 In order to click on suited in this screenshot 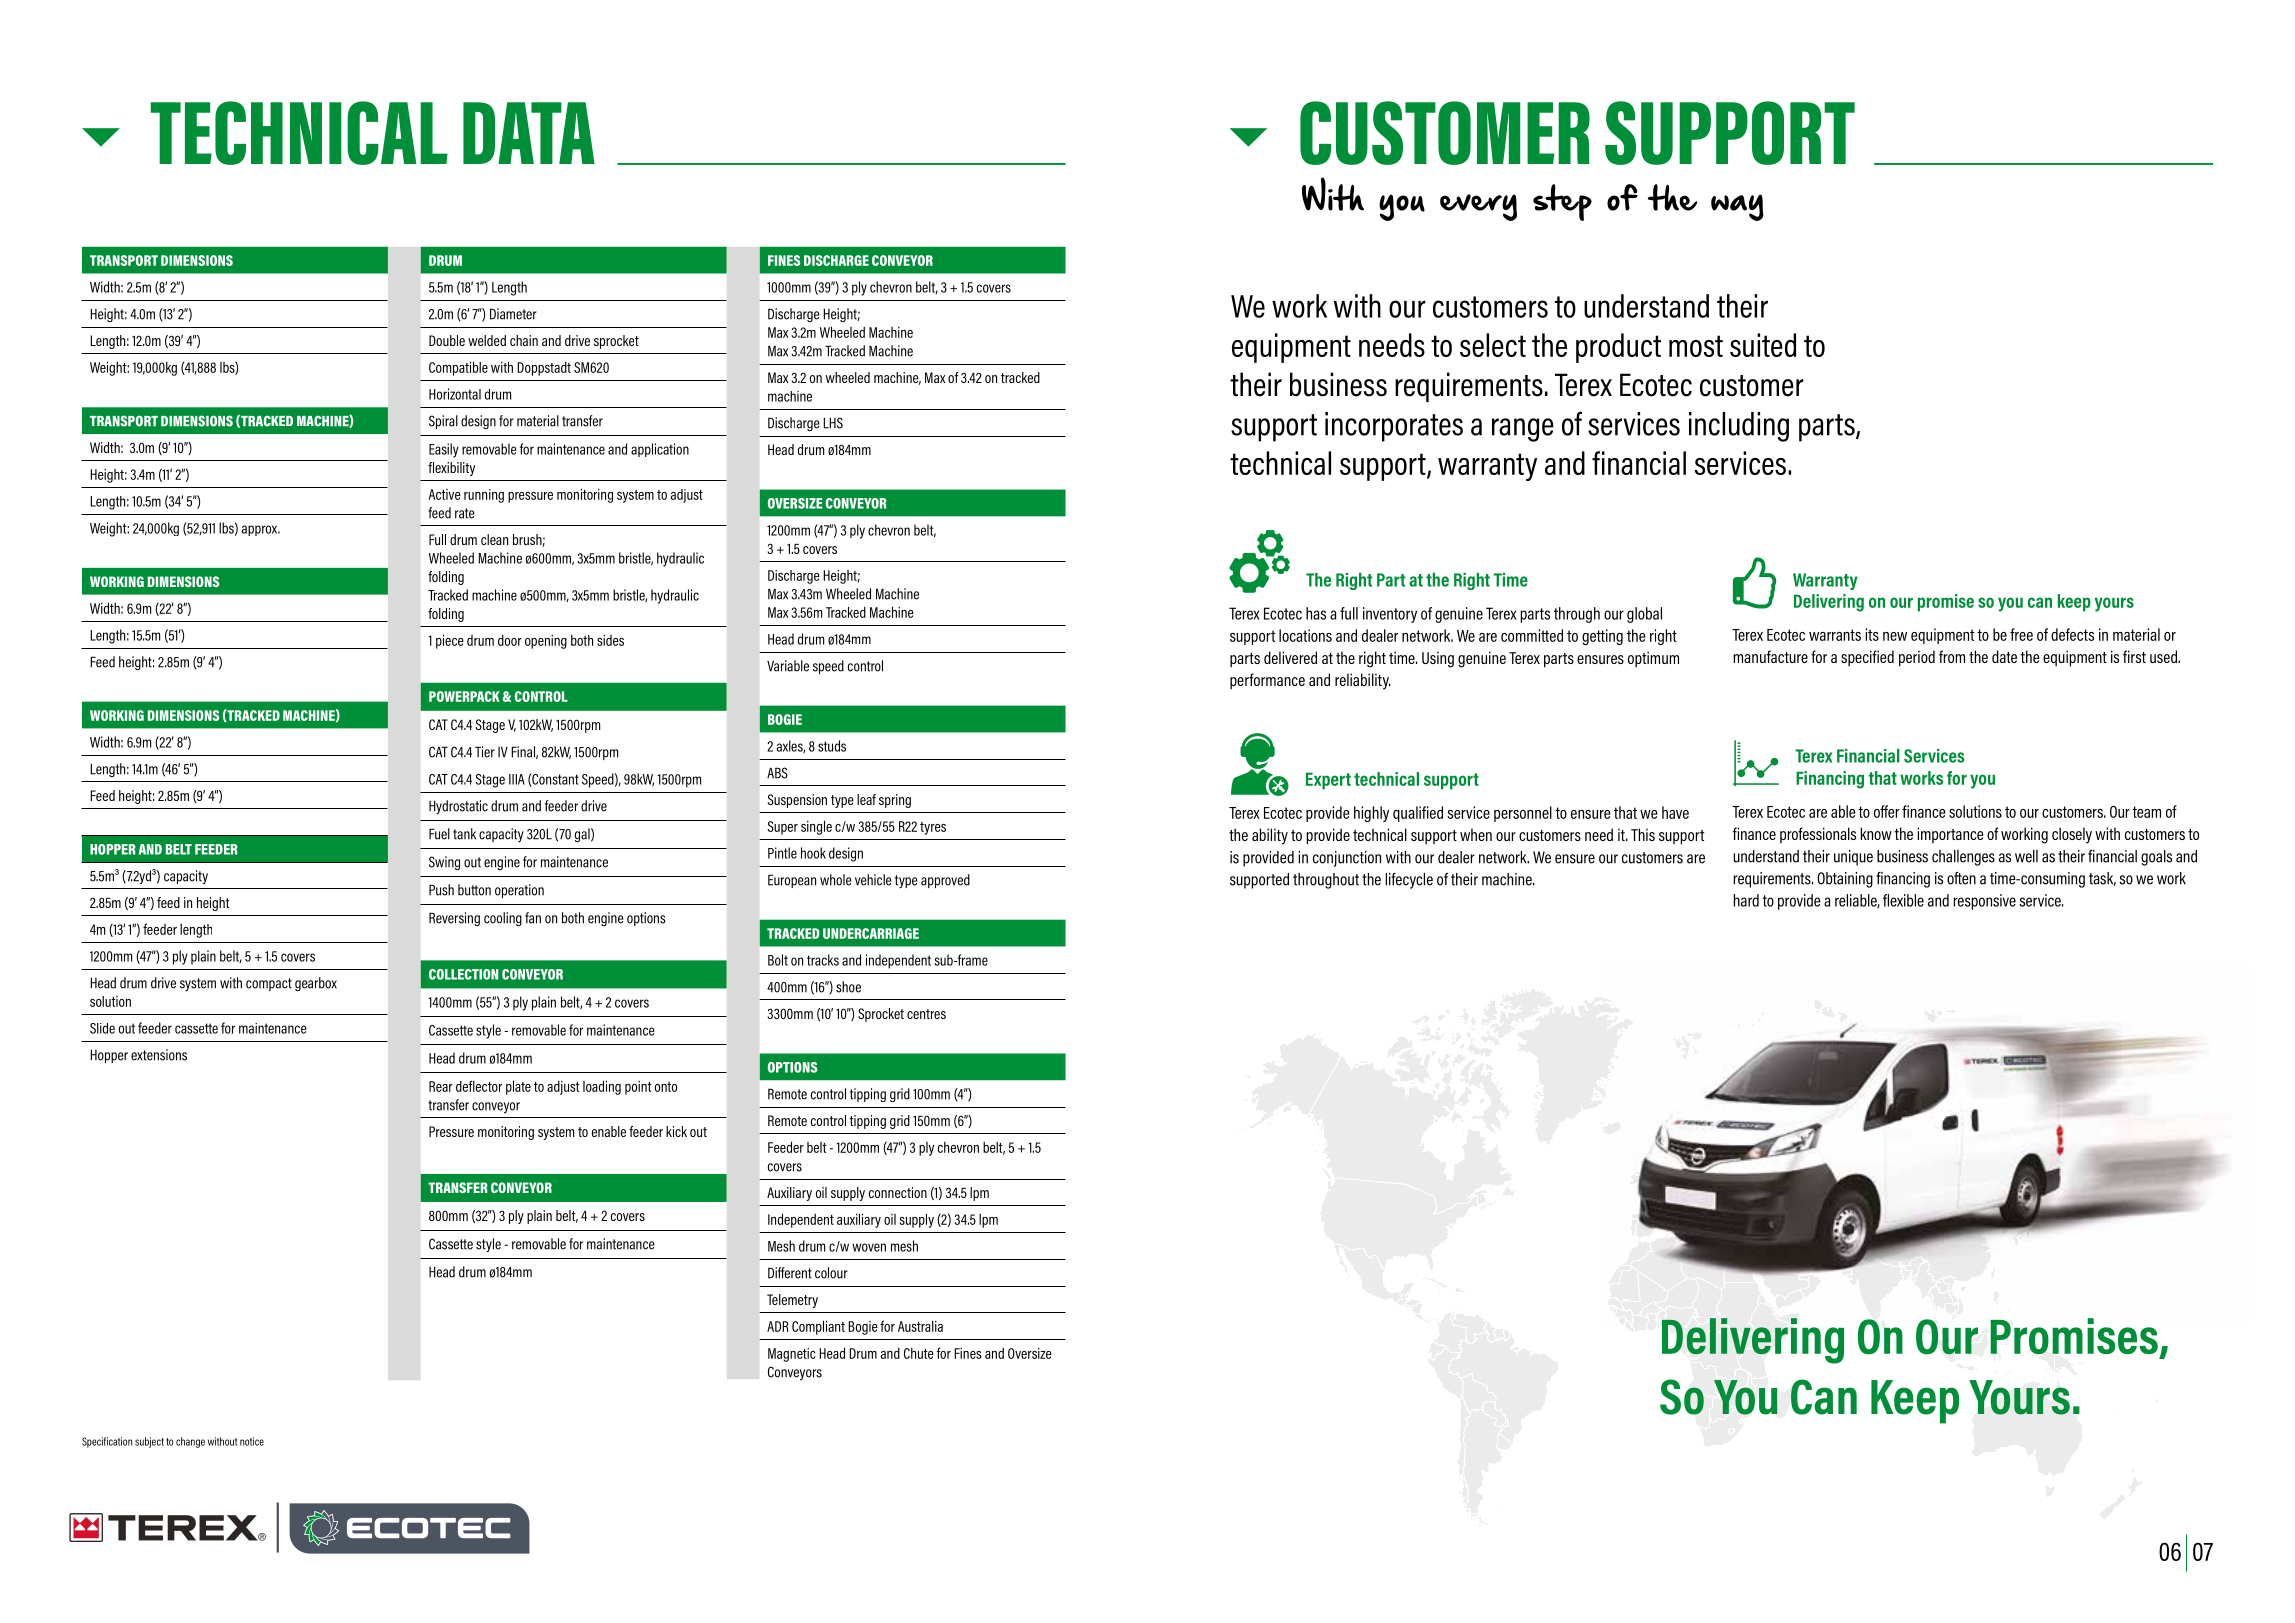, I will do `click(1763, 345)`.
